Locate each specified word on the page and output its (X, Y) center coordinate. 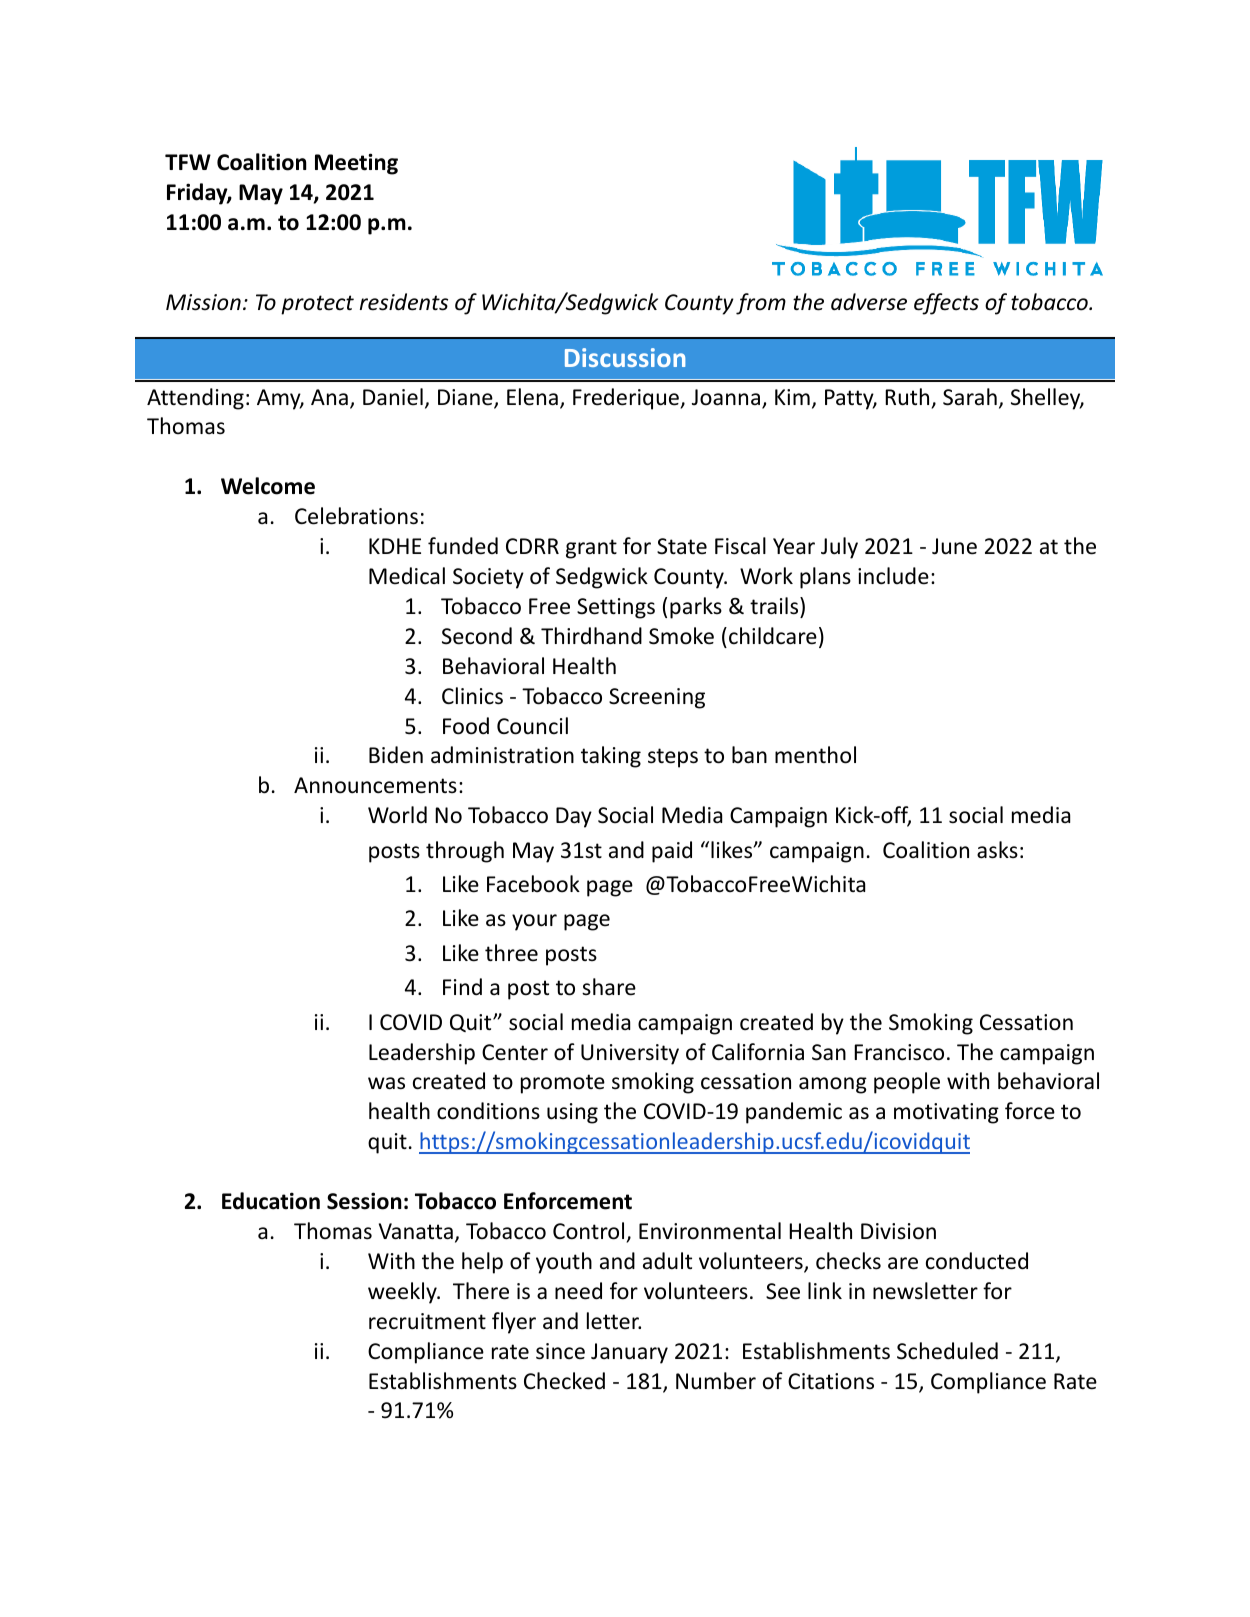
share (609, 987)
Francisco (899, 1052)
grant (591, 549)
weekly (403, 1293)
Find (462, 987)
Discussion (625, 357)
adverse (869, 302)
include (893, 576)
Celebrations (356, 516)
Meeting (356, 164)
